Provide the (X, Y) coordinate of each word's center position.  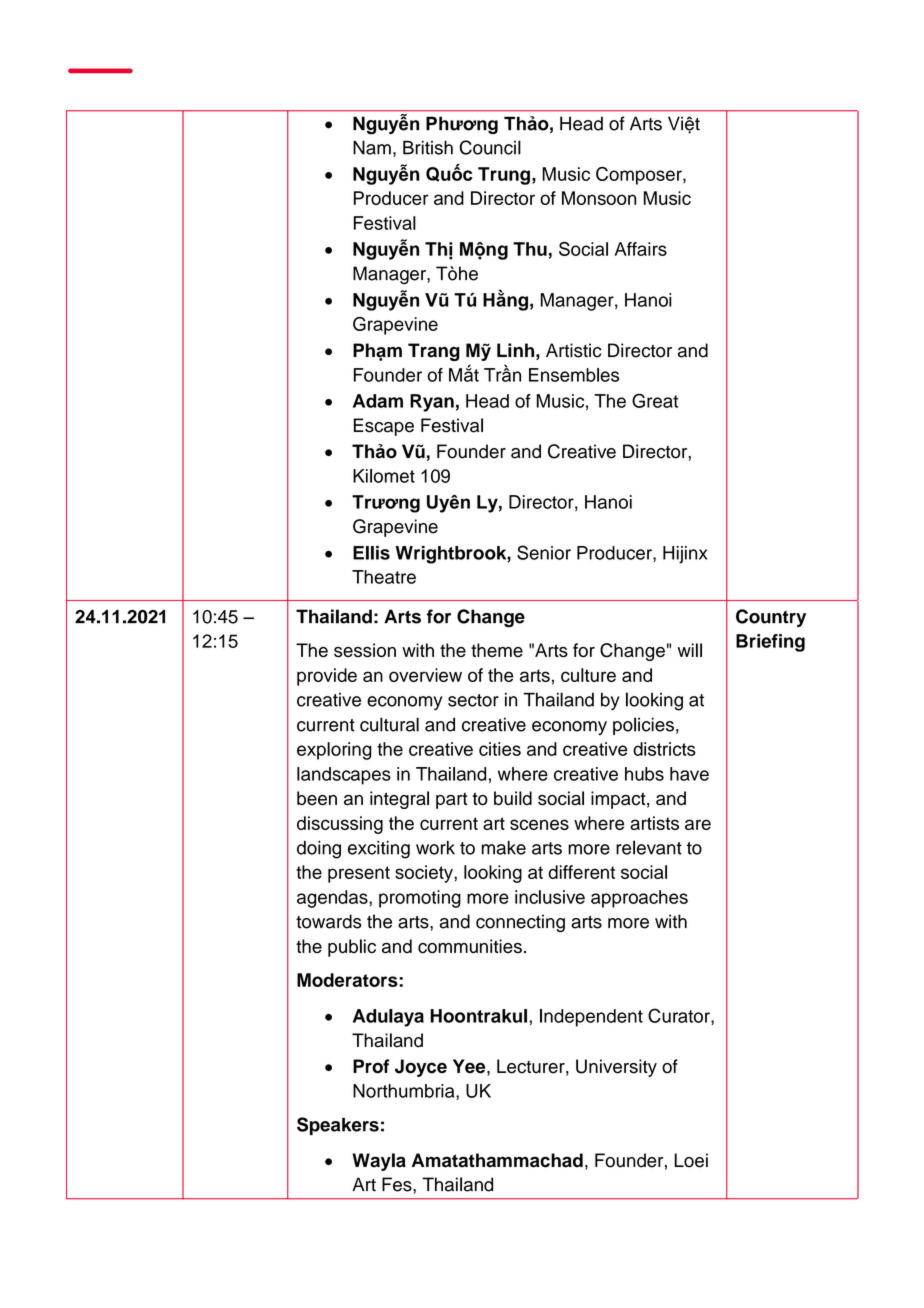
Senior (544, 552)
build (513, 798)
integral (399, 800)
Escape (384, 427)
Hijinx (685, 555)
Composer (640, 176)
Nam (372, 147)
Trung (504, 176)
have (689, 774)
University (616, 1068)
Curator (680, 1016)
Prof (371, 1066)
